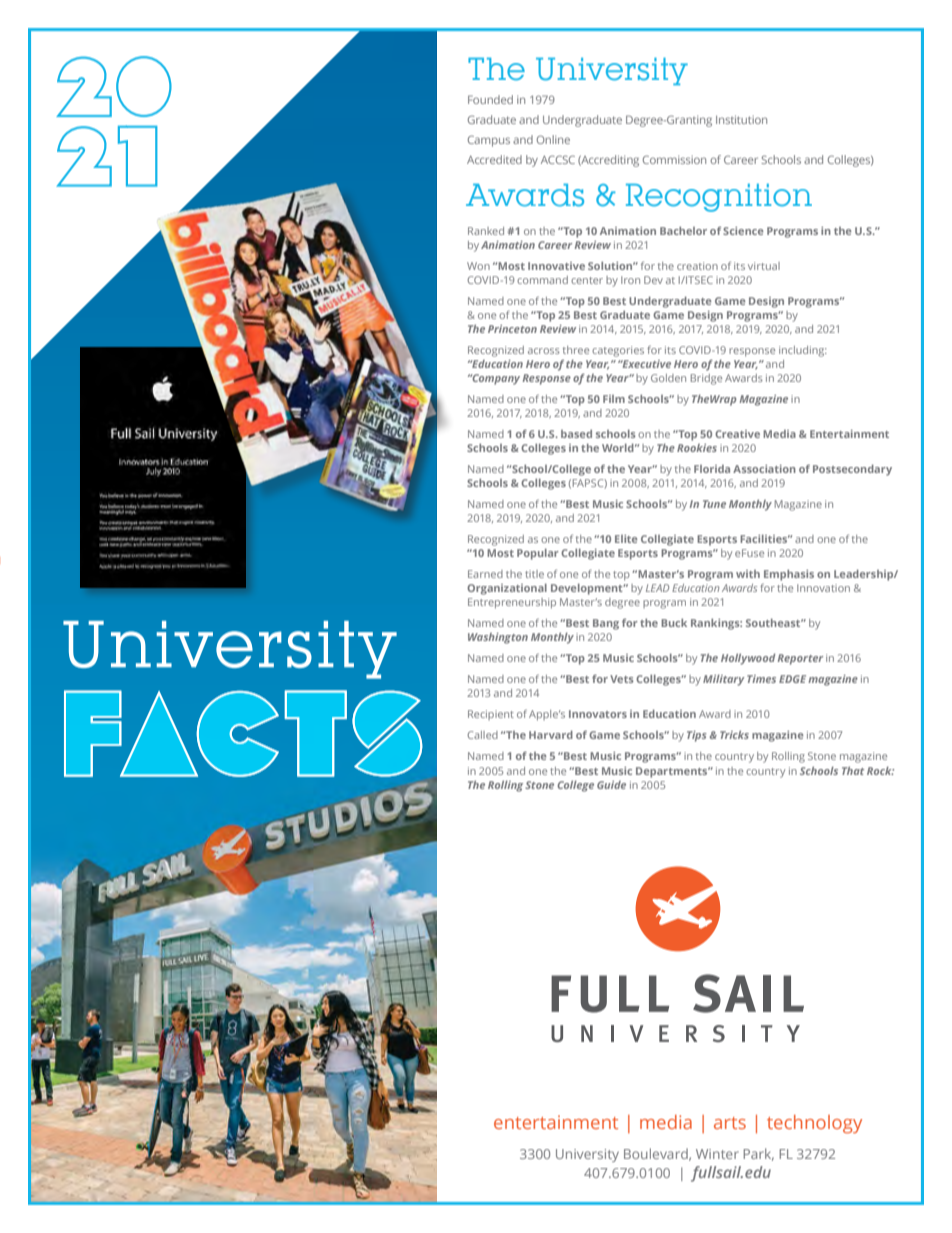 The width and height of the page is (952, 1233). I want to click on That, so click(853, 771).
